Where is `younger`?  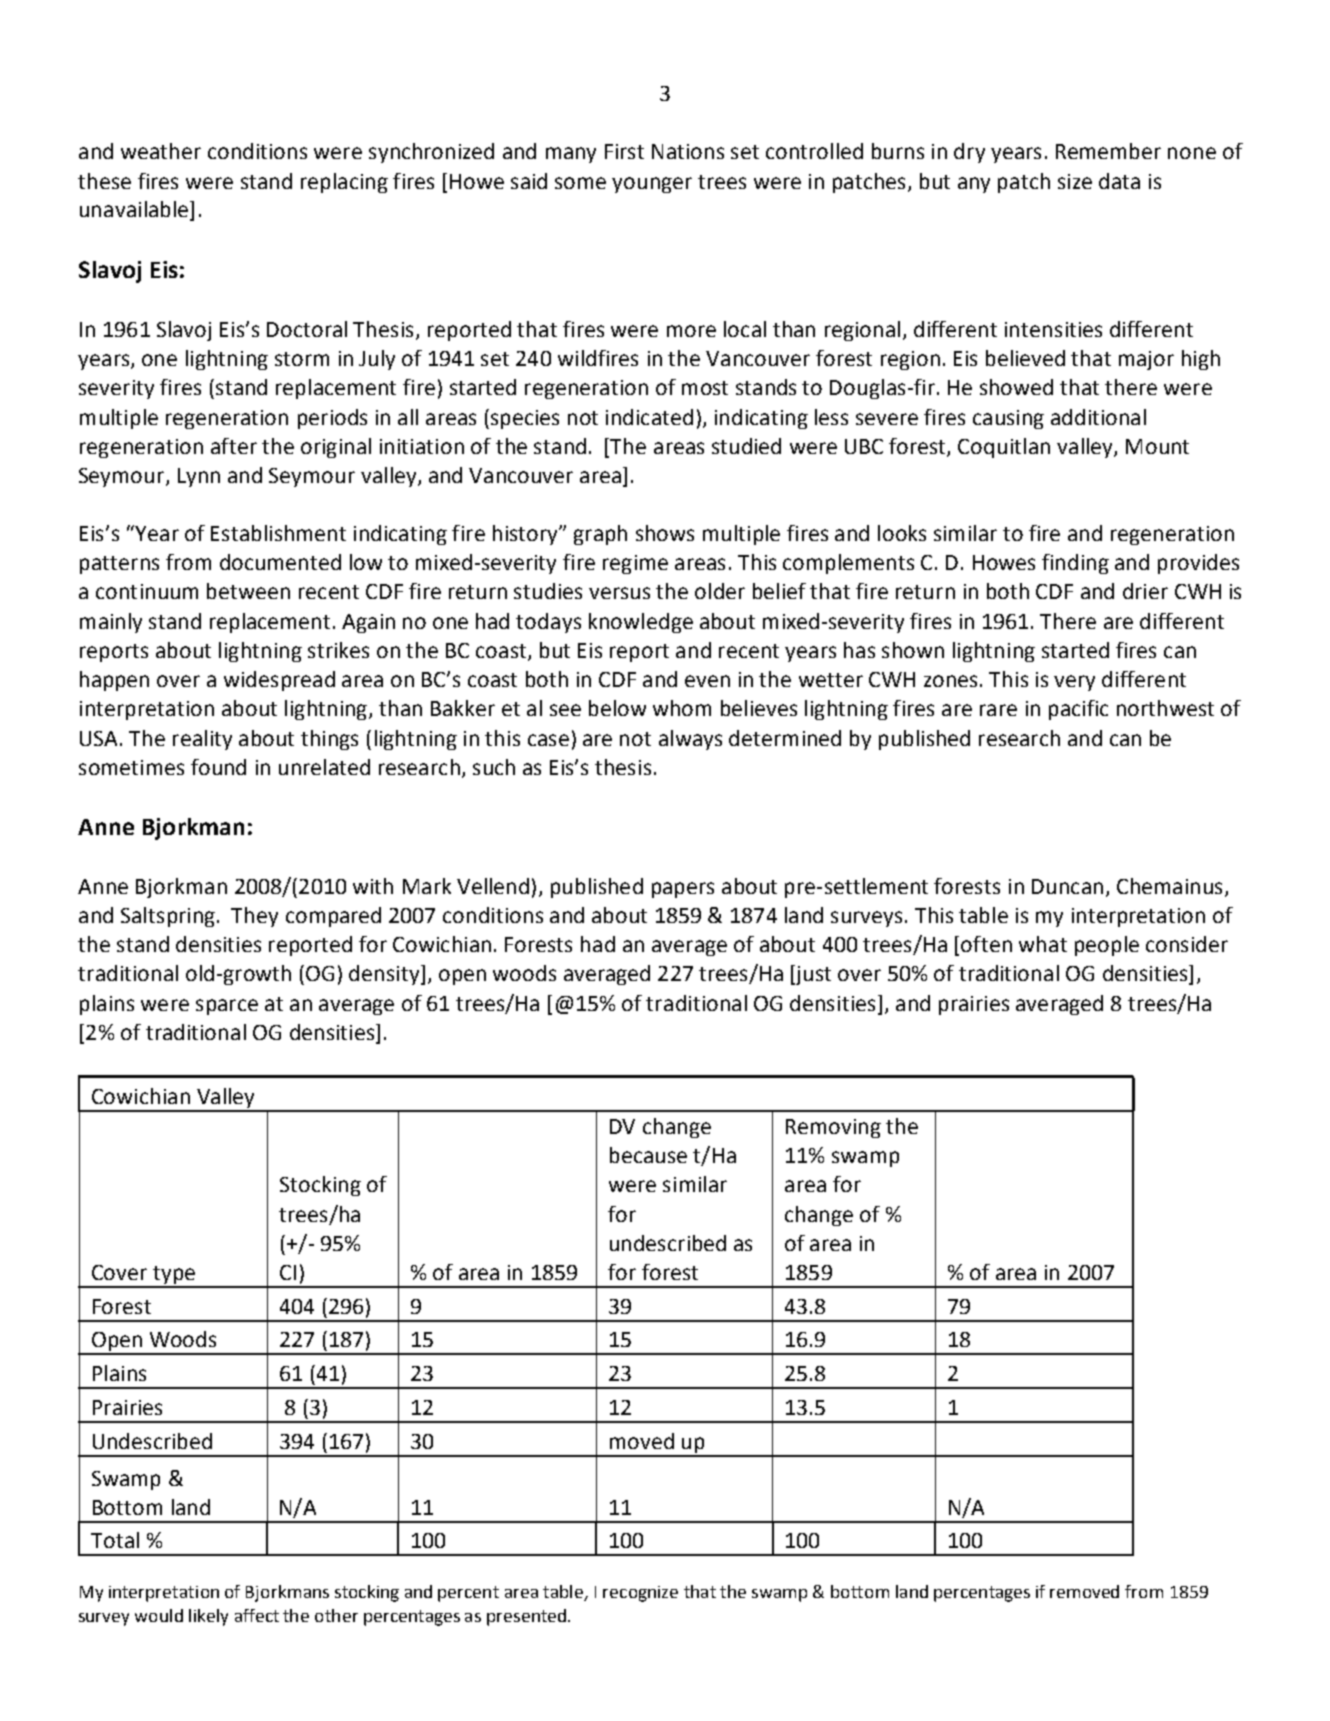
younger is located at coordinates (652, 185).
